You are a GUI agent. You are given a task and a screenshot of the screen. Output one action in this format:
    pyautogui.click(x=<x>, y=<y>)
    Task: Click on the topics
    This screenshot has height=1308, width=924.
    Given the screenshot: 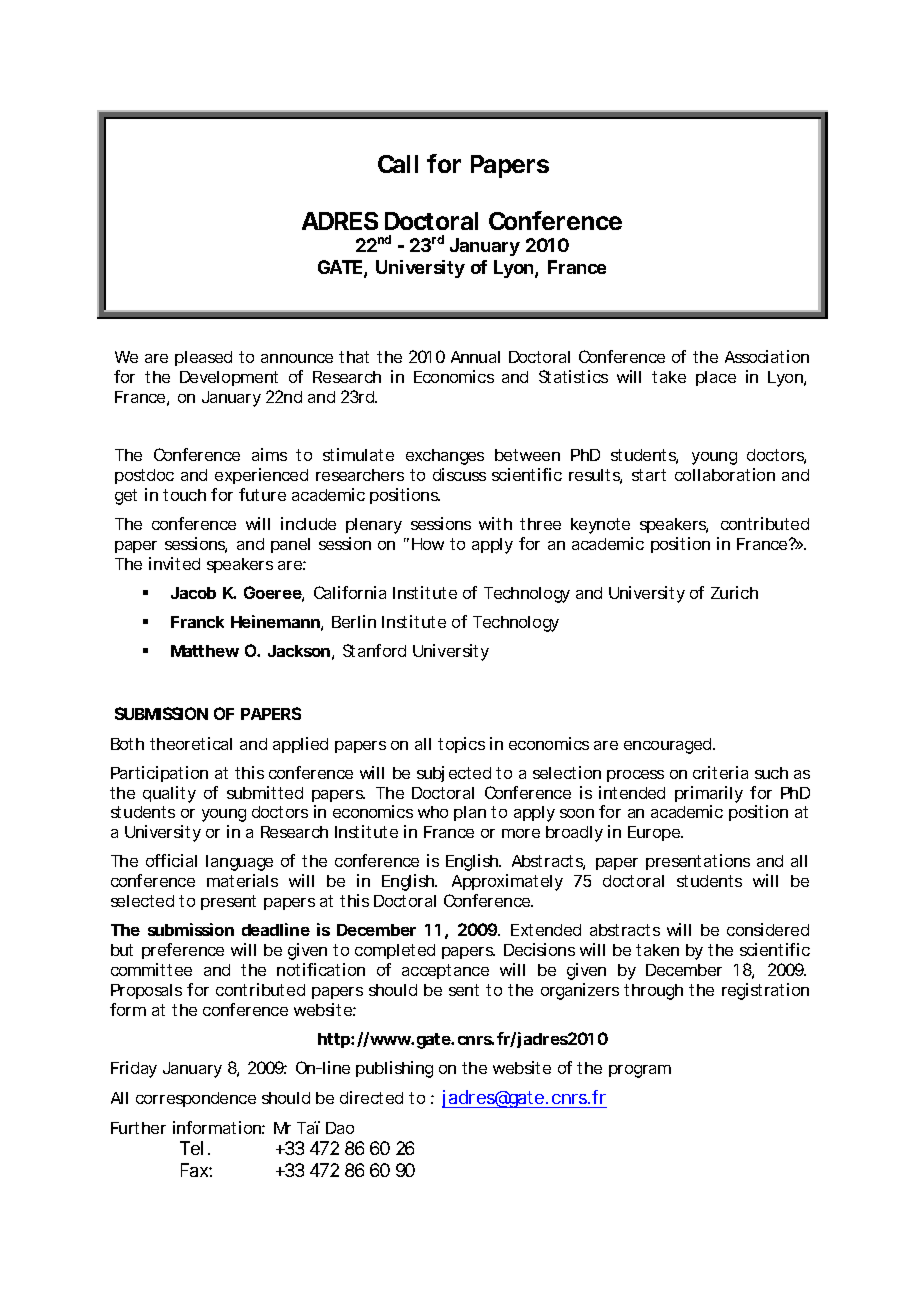 What is the action you would take?
    pyautogui.click(x=461, y=745)
